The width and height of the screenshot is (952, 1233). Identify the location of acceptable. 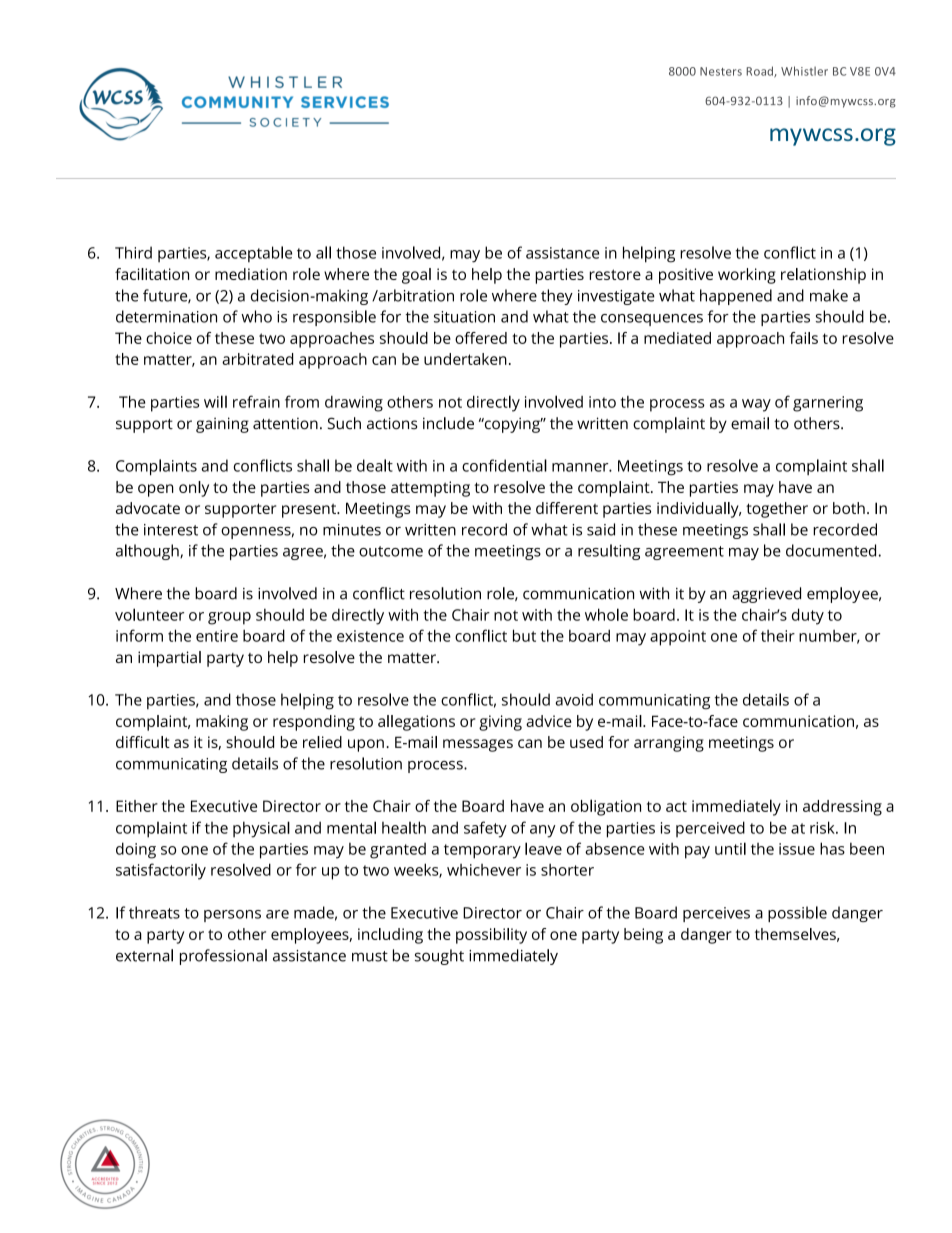
(253, 254).
